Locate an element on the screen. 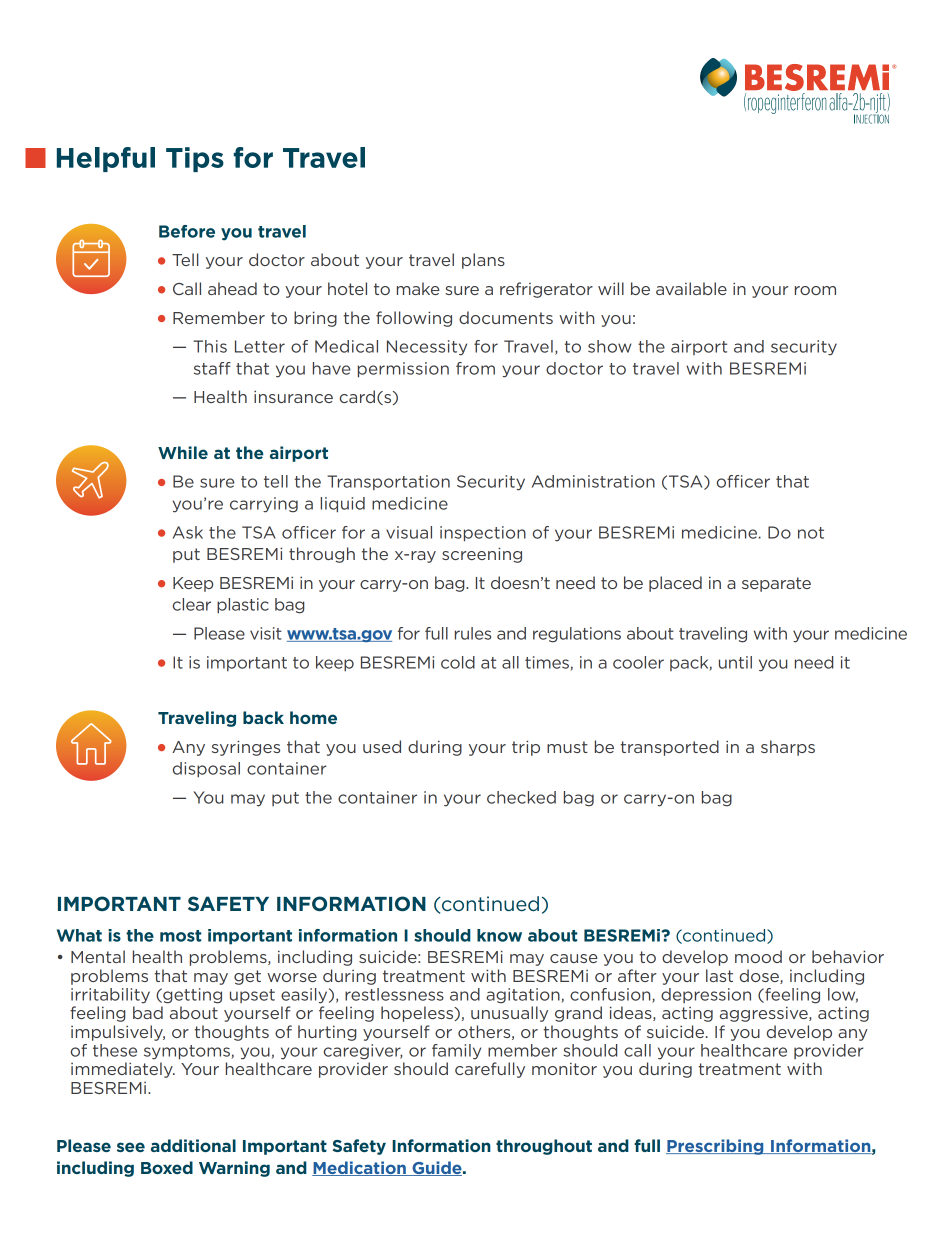 The image size is (952, 1233). available is located at coordinates (691, 288).
